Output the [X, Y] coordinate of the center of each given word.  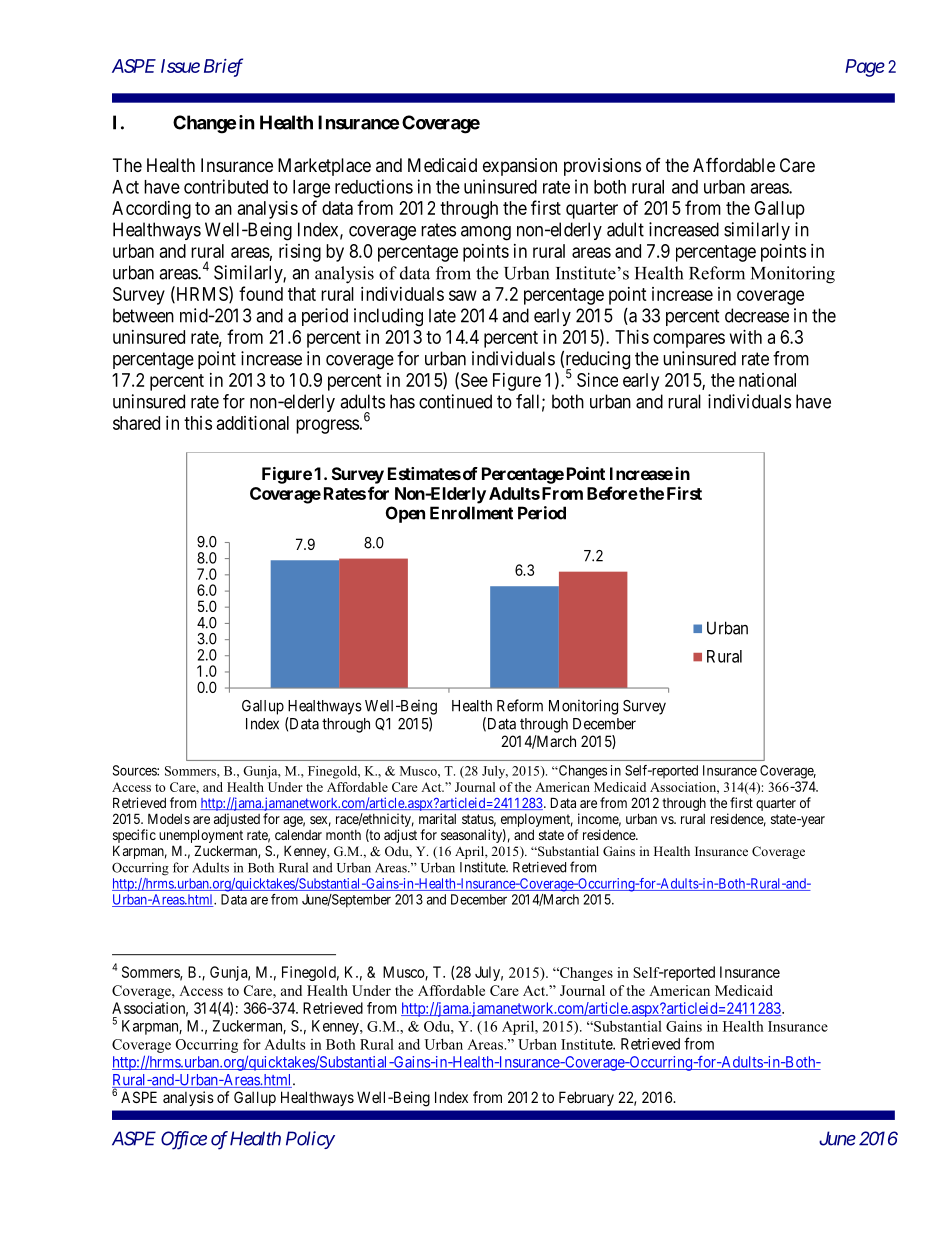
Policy [310, 1140]
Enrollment [471, 513]
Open [405, 514]
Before [612, 493]
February [586, 1098]
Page [865, 68]
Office [184, 1140]
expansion [520, 167]
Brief [223, 67]
